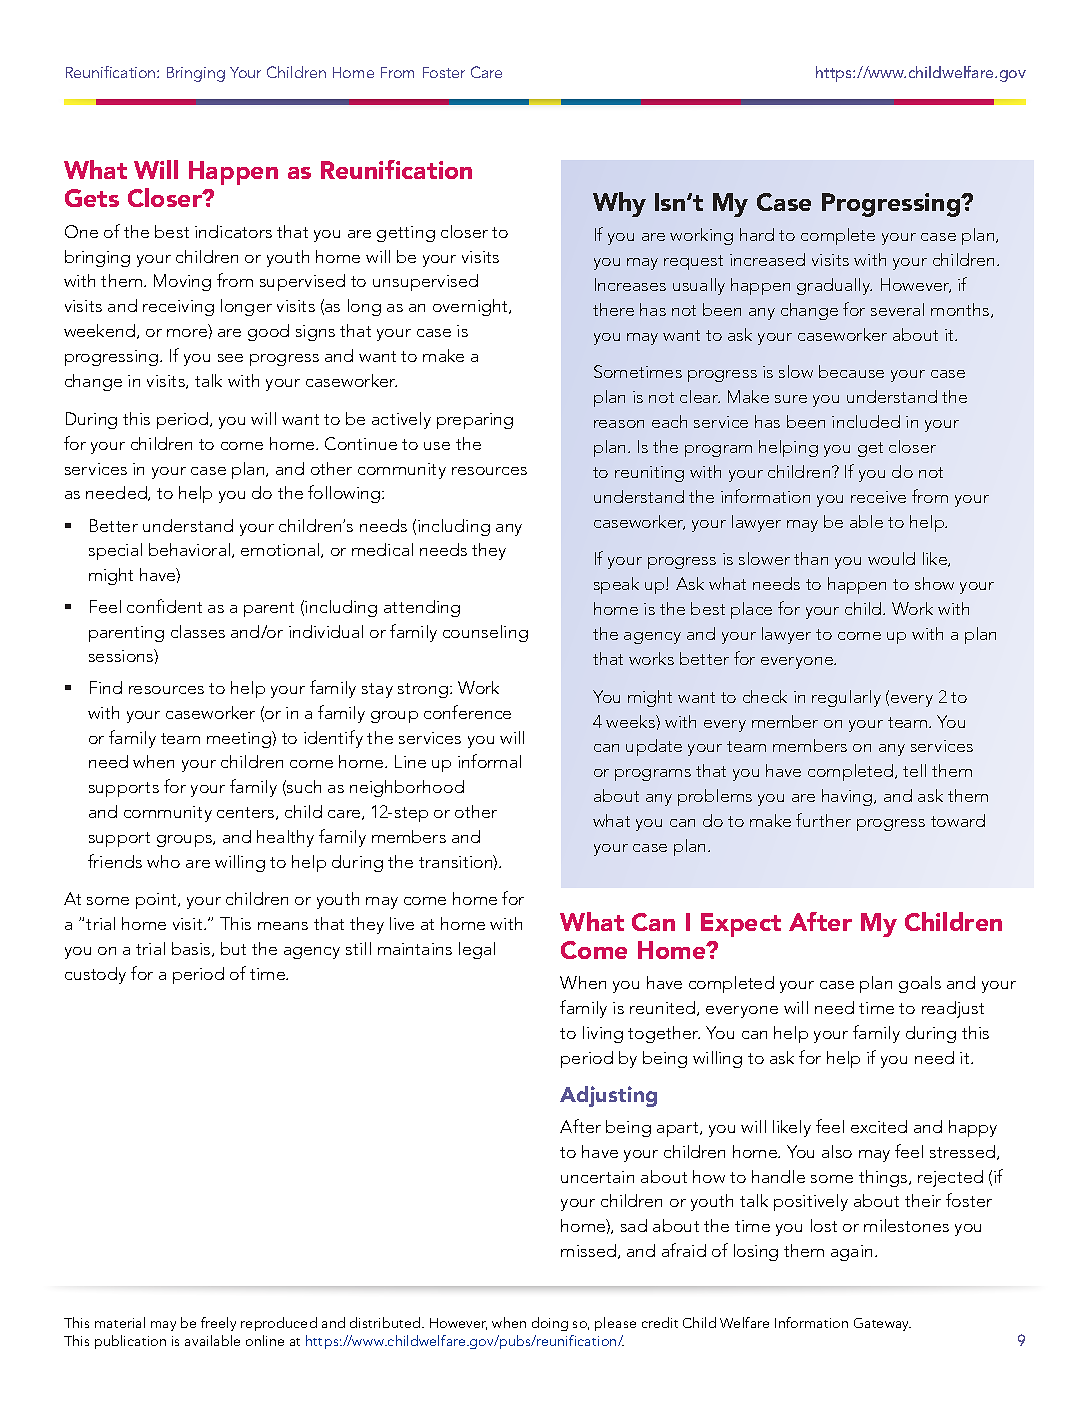 This page has width=1090, height=1411. Describe the element at coordinates (866, 421) in the page. I see `included` at that location.
